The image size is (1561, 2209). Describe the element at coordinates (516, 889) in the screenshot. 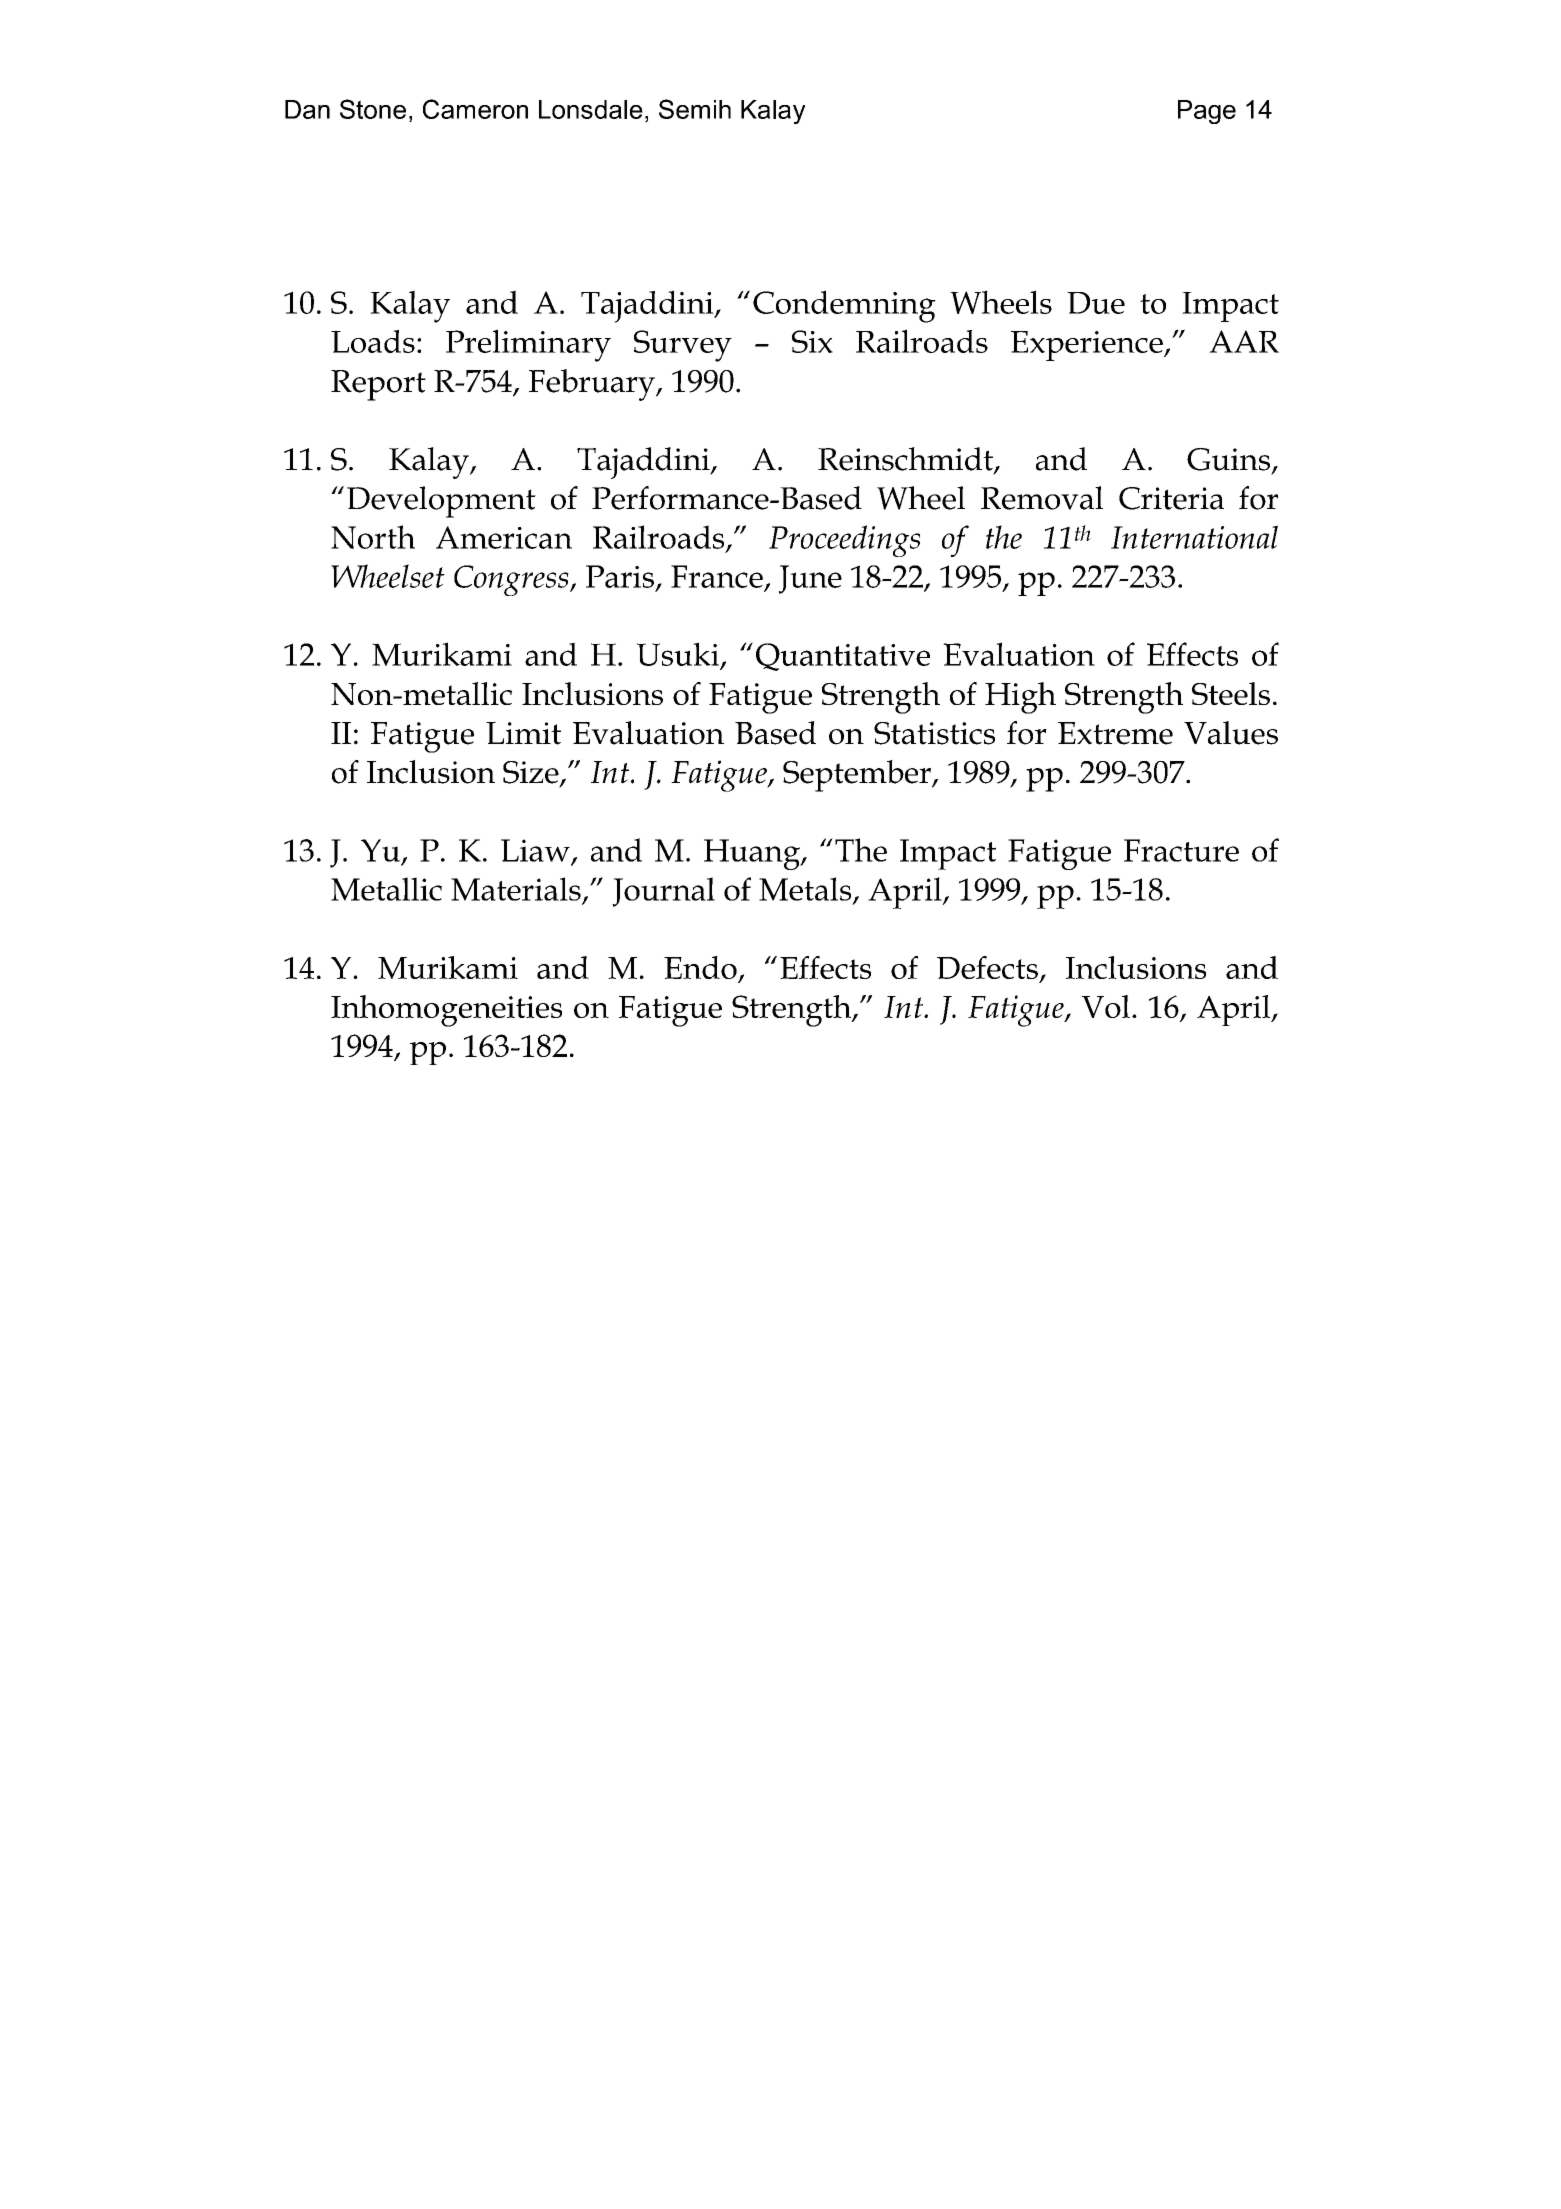

I see `Materials` at that location.
